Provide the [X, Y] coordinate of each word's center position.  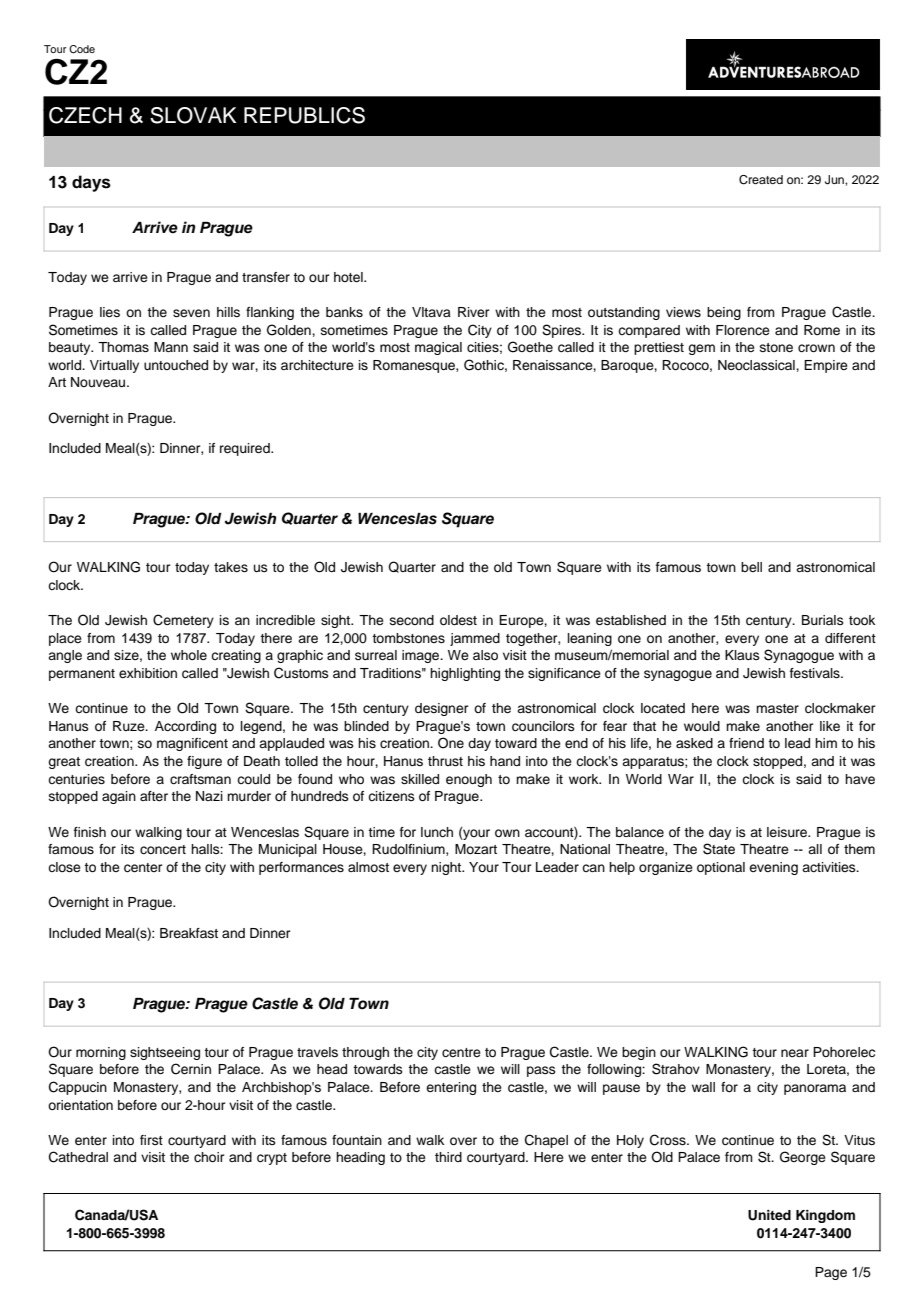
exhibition [148, 673]
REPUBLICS [304, 115]
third [448, 1157]
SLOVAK [193, 115]
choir [209, 1157]
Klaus [742, 655]
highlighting [465, 674]
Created [761, 180]
